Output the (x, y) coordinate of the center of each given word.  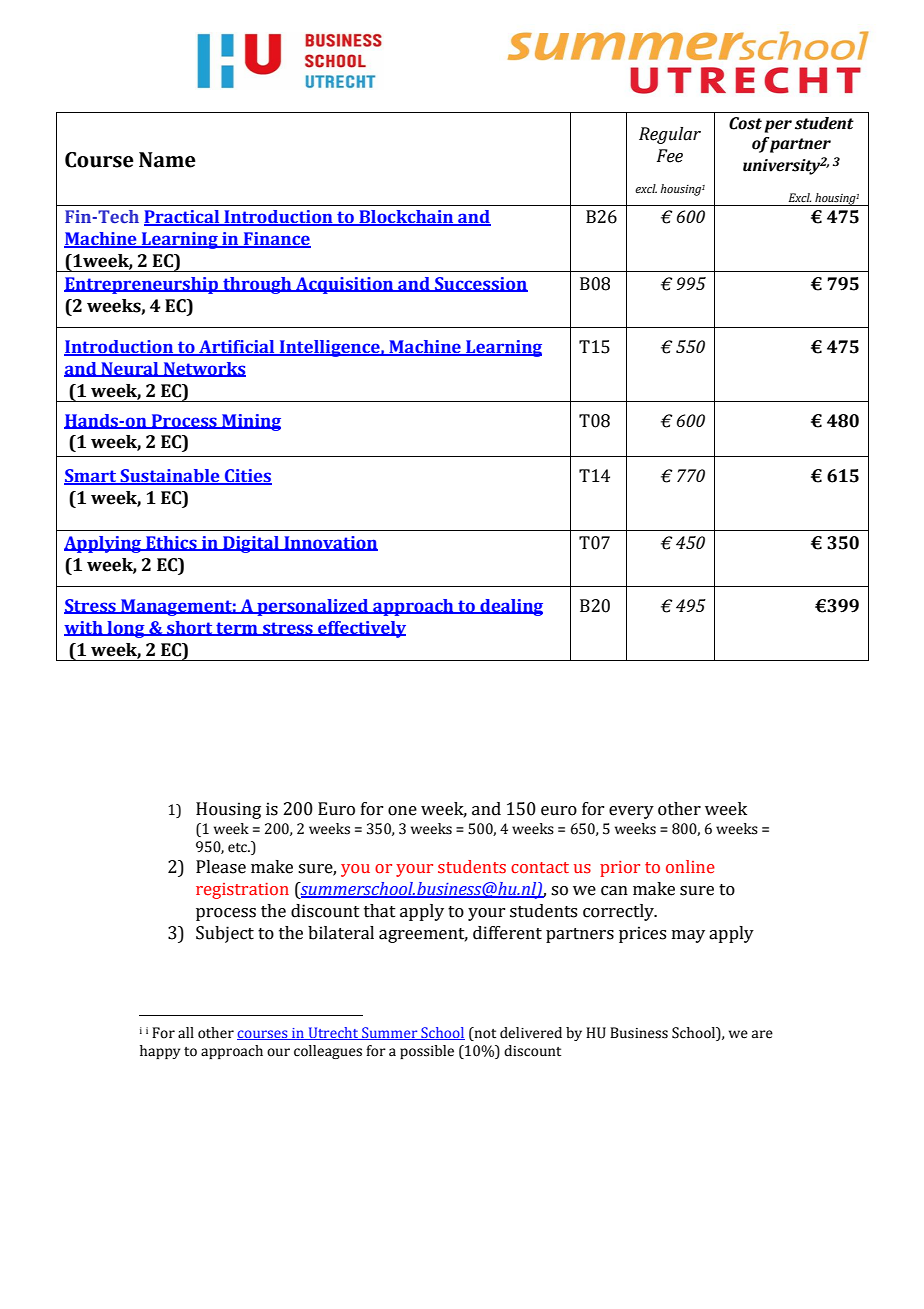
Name (167, 160)
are (762, 1034)
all (186, 1033)
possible (427, 1052)
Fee (670, 156)
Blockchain (406, 218)
